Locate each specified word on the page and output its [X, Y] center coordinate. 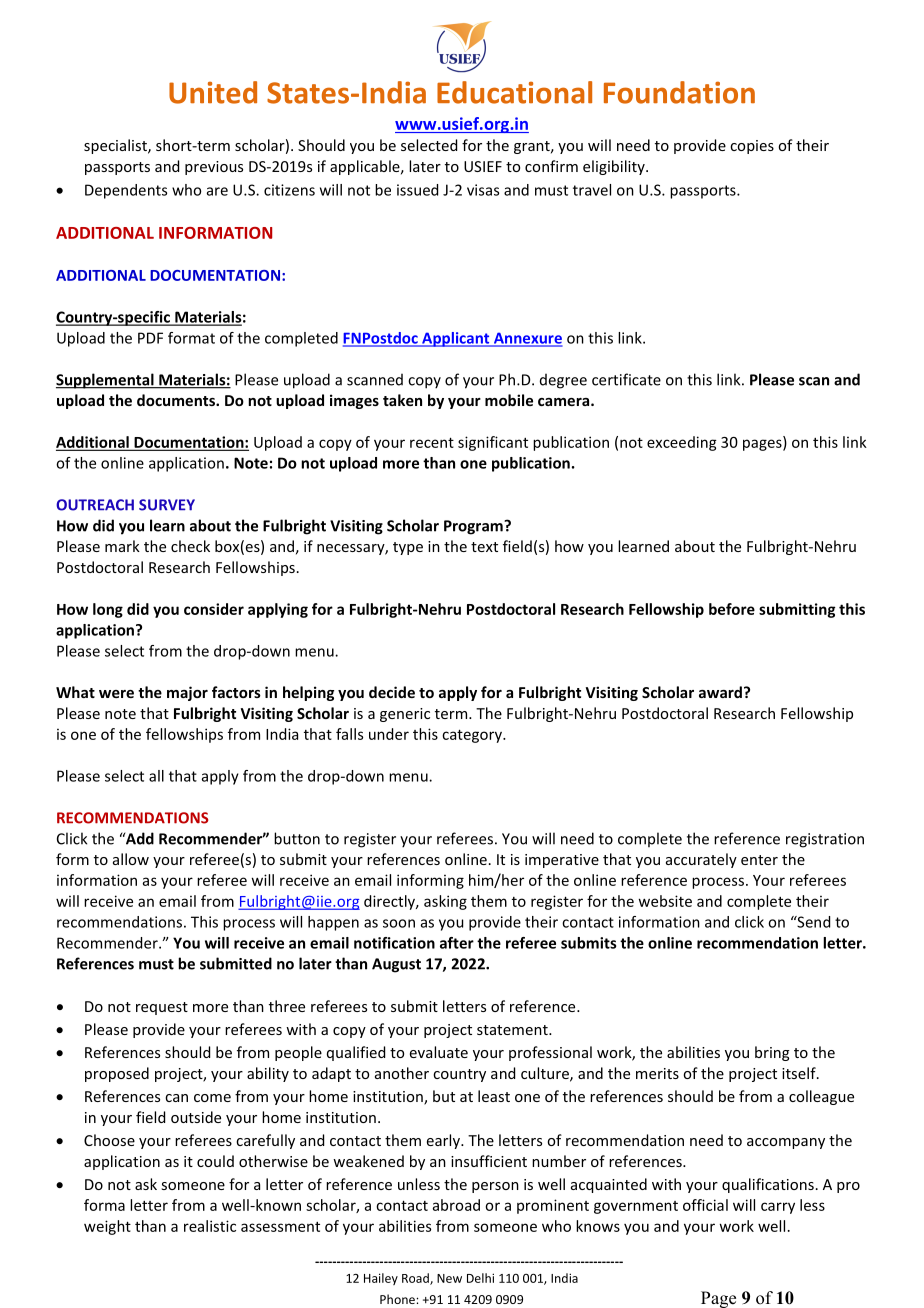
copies [752, 147]
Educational [514, 92]
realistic [210, 1226]
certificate [626, 379]
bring [772, 1053]
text [484, 547]
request [162, 1008]
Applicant [456, 339]
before [732, 609]
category [473, 736]
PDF [150, 338]
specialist [116, 146]
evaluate [439, 1052]
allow [131, 859]
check [190, 546]
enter [759, 860]
